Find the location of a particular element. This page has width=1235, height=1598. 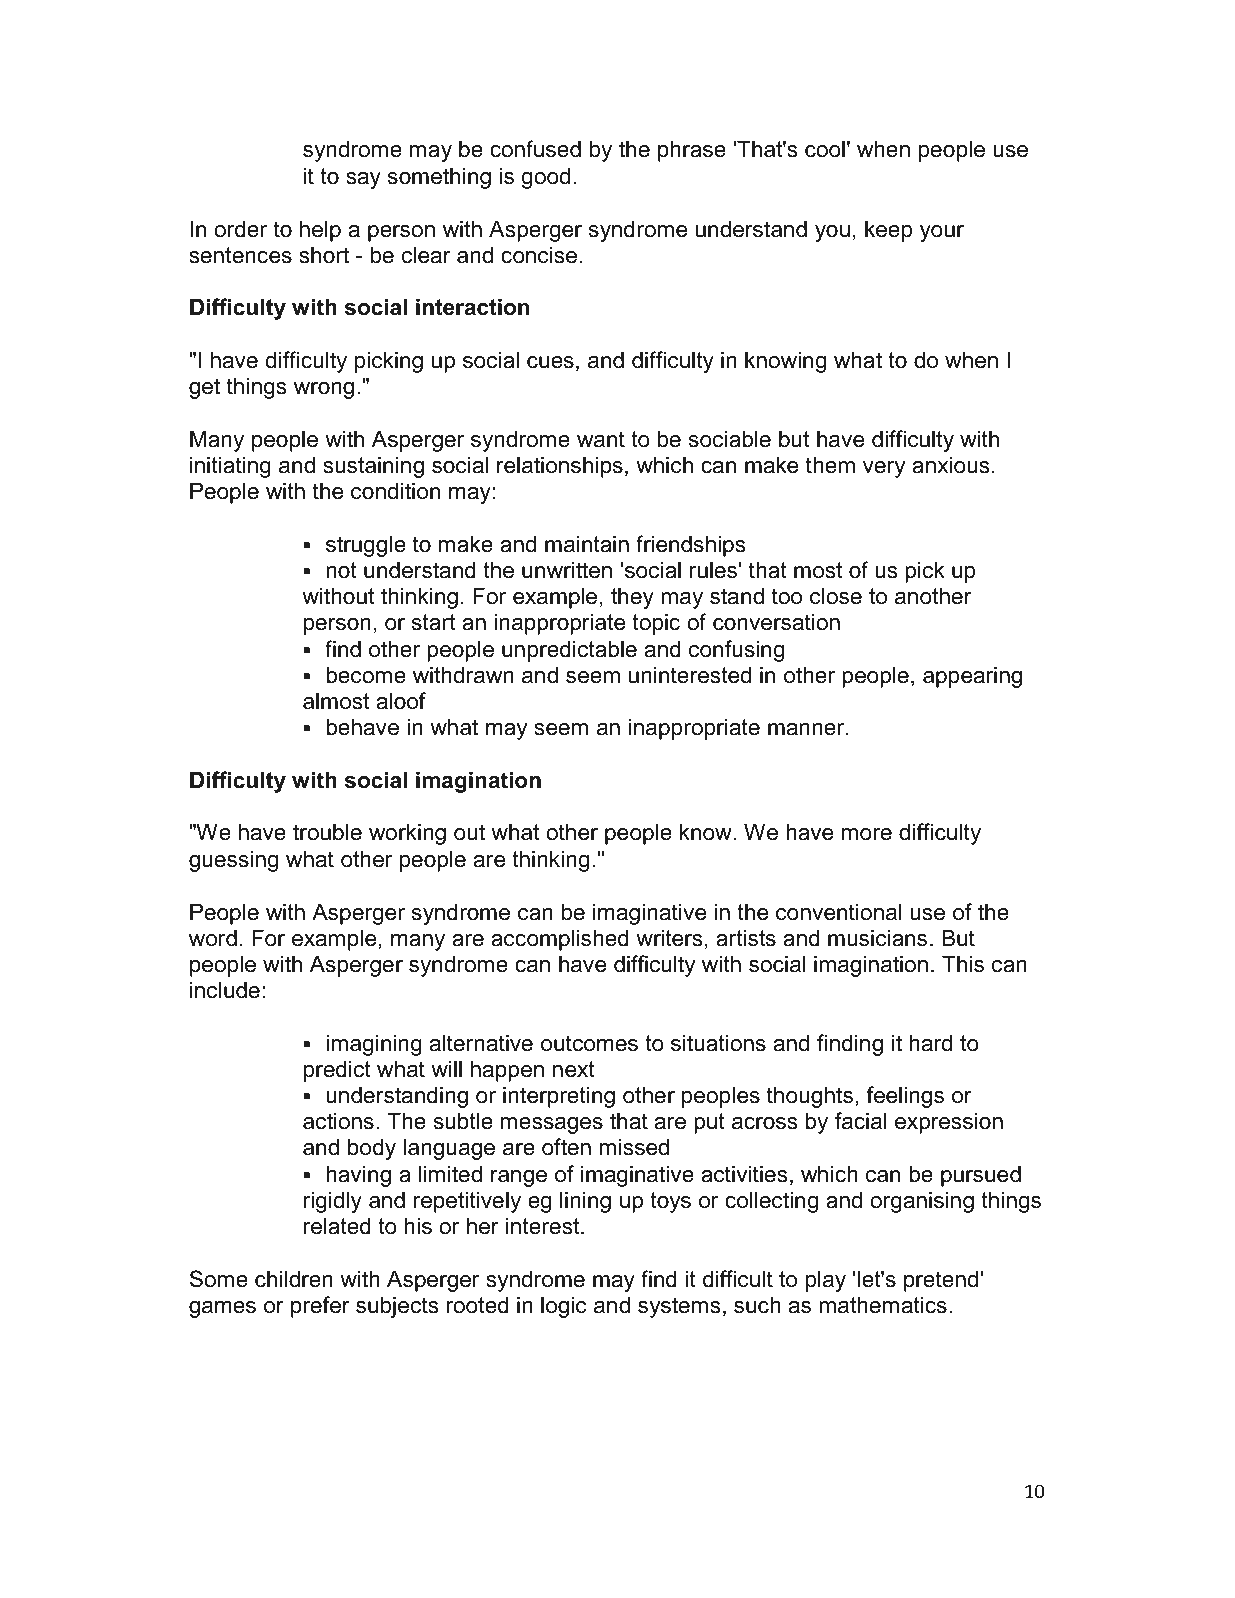

good is located at coordinates (545, 178).
